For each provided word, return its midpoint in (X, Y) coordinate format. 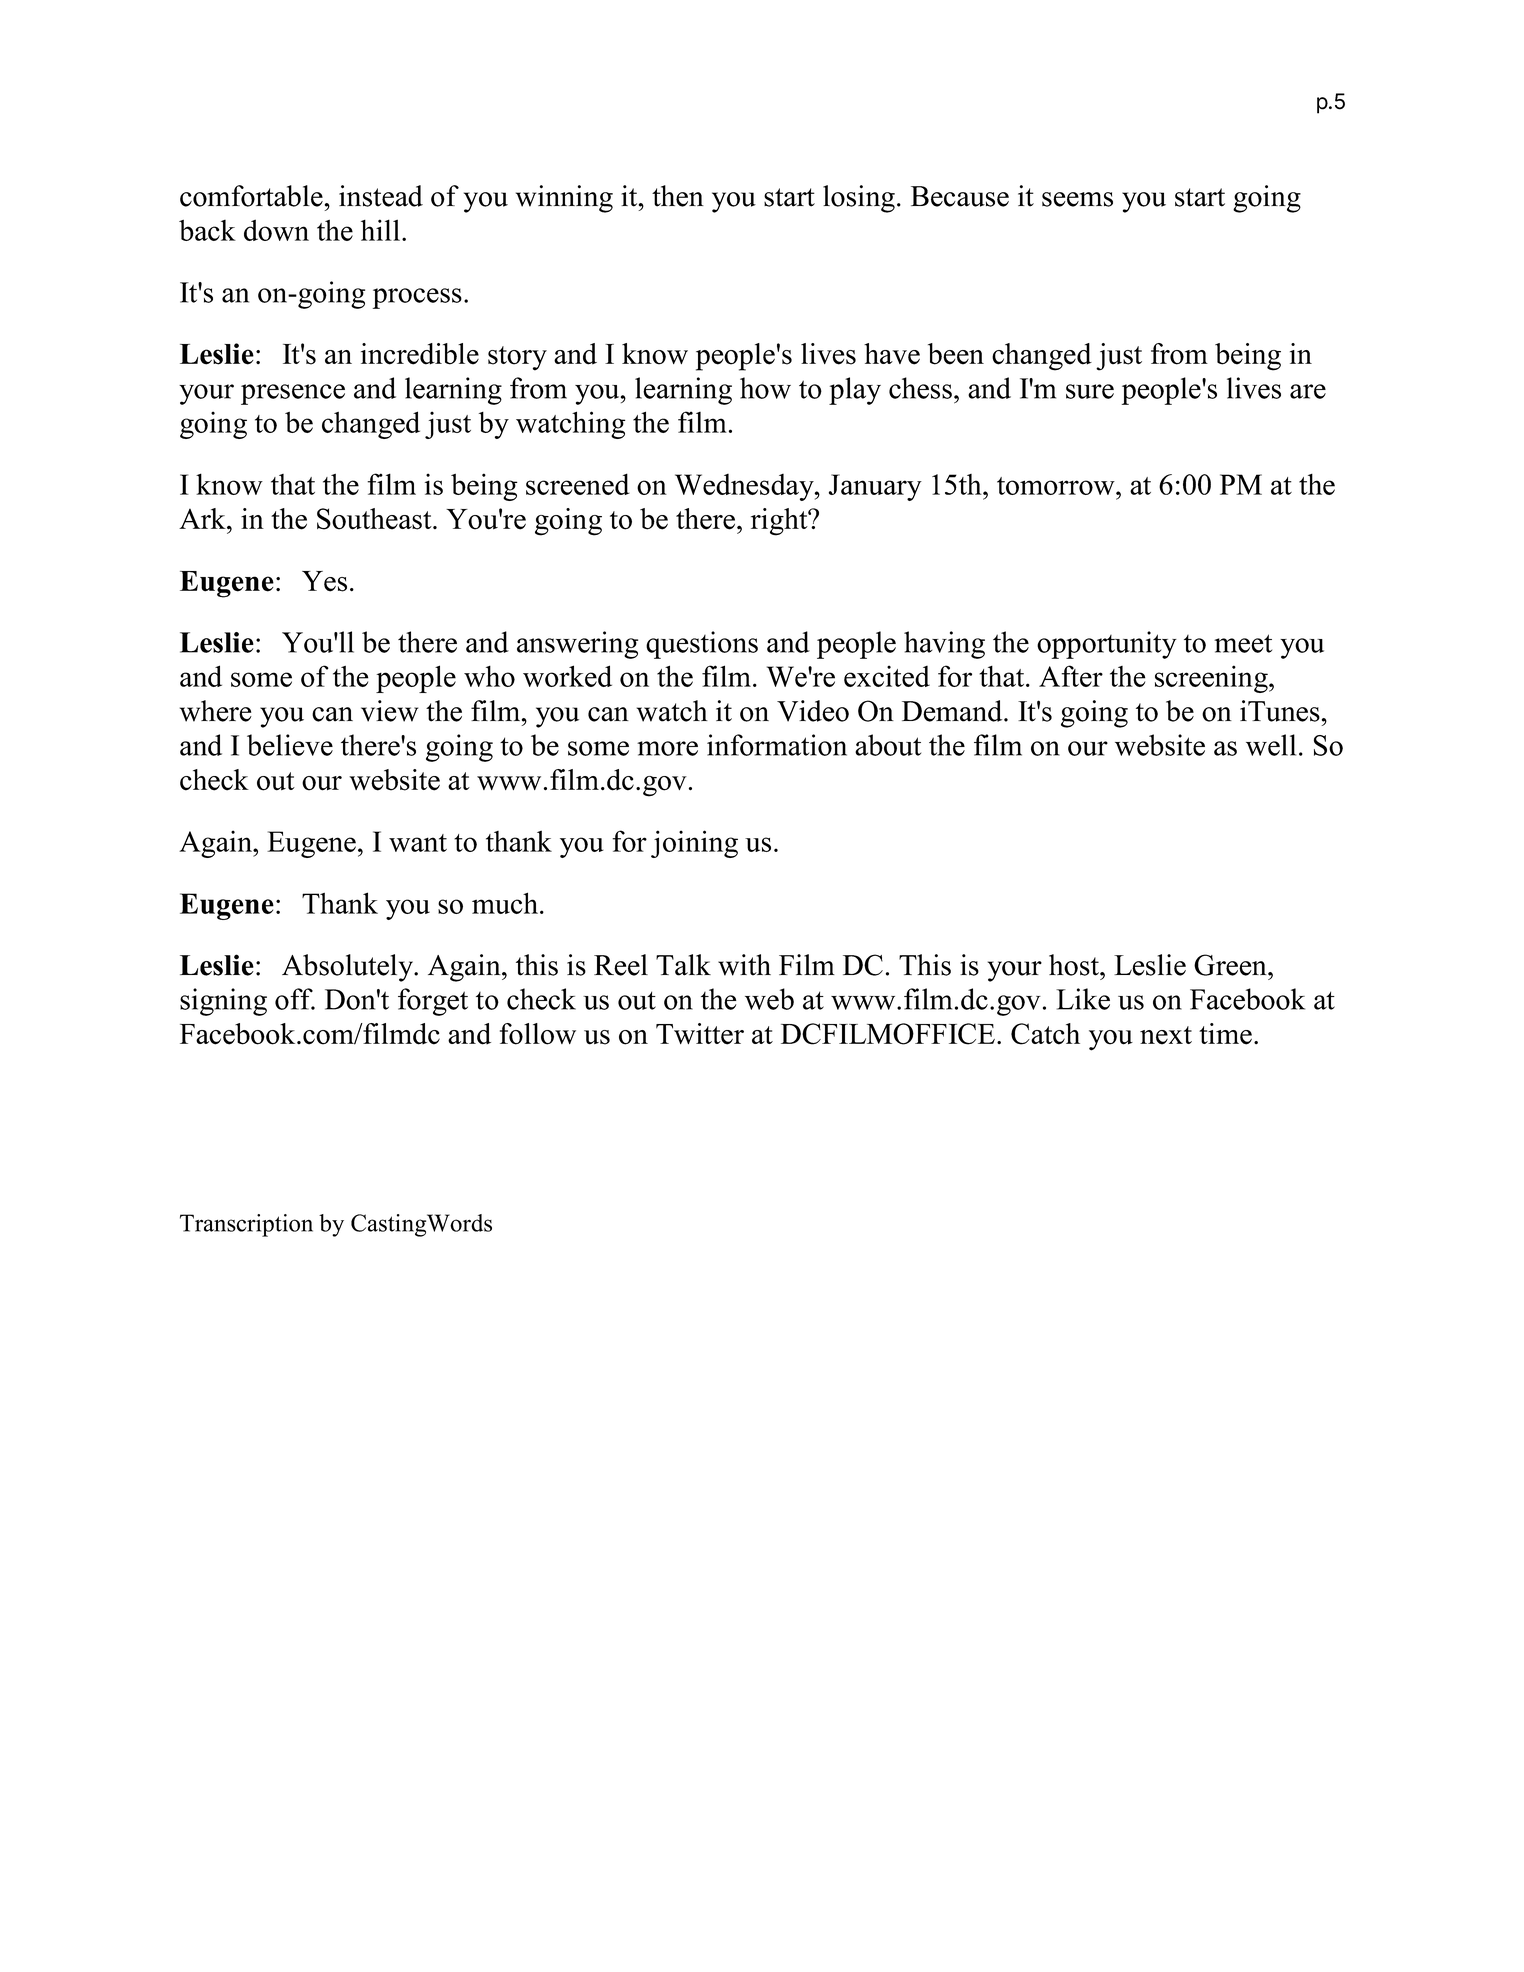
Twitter (700, 1034)
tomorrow (1057, 486)
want (418, 843)
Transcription (246, 1225)
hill (382, 230)
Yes (324, 581)
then (678, 196)
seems (1077, 199)
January (875, 487)
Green (1231, 965)
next (1166, 1035)
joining (694, 844)
